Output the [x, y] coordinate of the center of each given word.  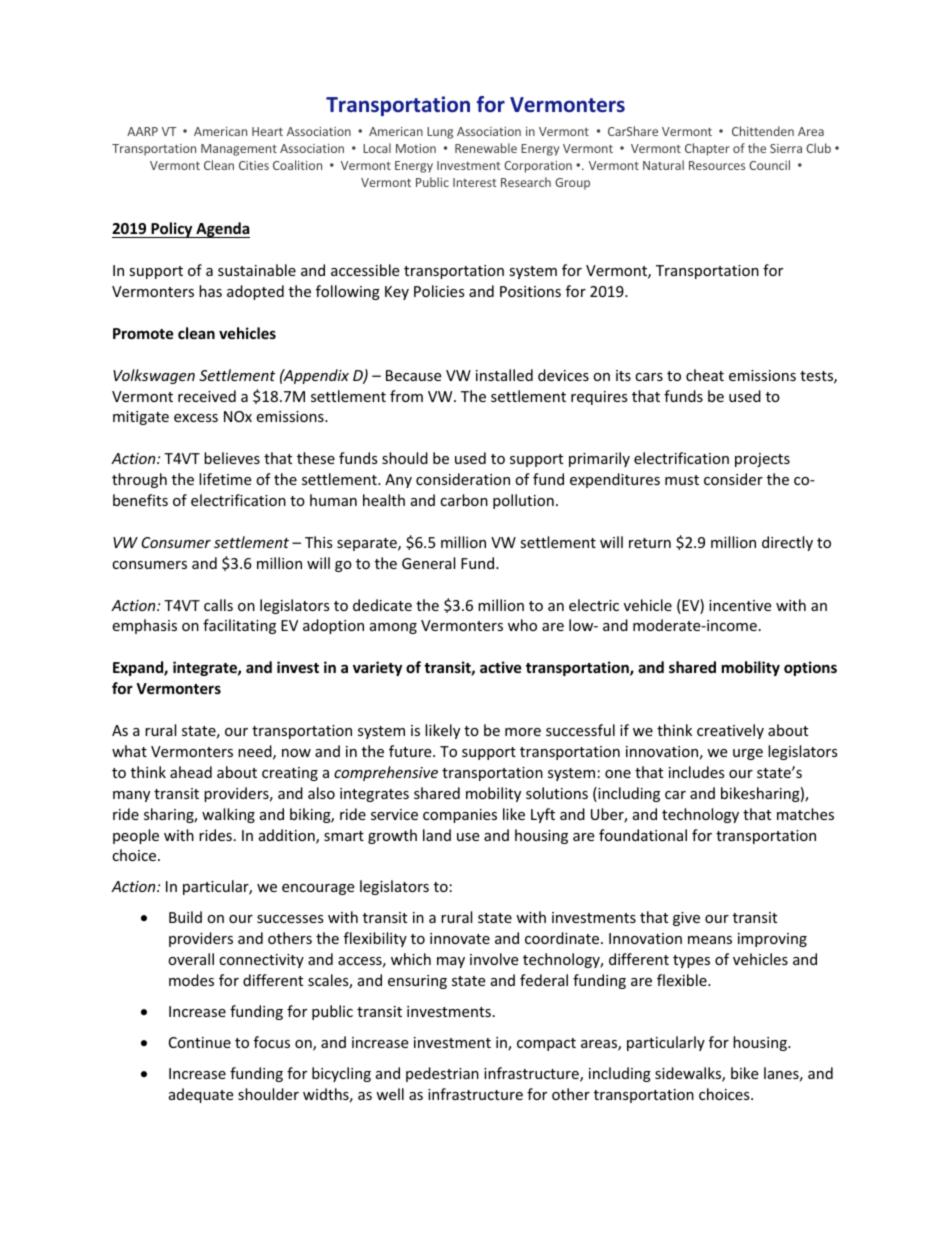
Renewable [486, 148]
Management [239, 150]
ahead [191, 772]
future [411, 751]
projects [762, 460]
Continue [200, 1042]
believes [232, 458]
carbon [464, 500]
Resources [717, 165]
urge [748, 754]
